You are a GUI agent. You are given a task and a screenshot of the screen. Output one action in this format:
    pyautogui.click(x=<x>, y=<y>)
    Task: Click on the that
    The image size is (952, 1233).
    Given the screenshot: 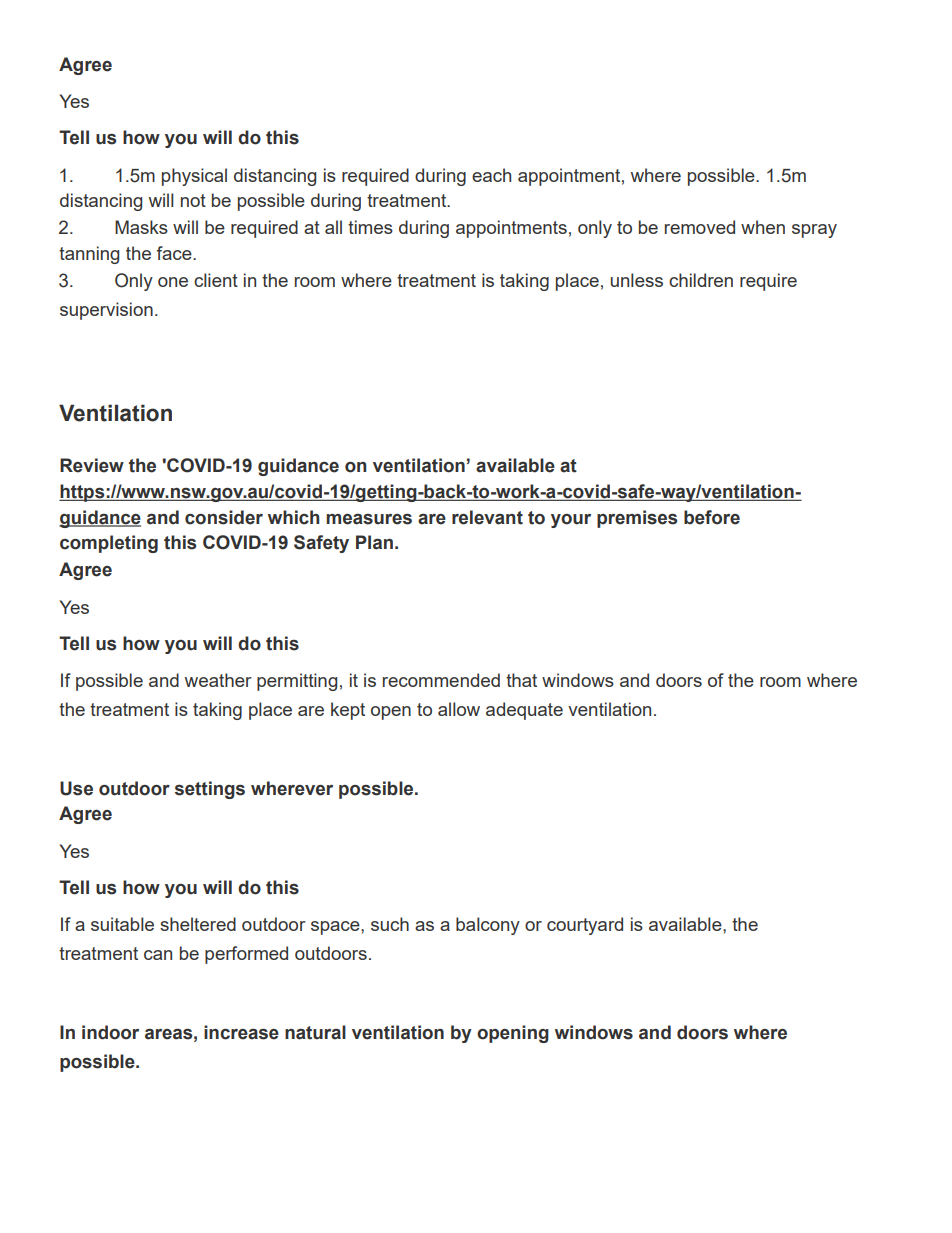 What is the action you would take?
    pyautogui.click(x=521, y=680)
